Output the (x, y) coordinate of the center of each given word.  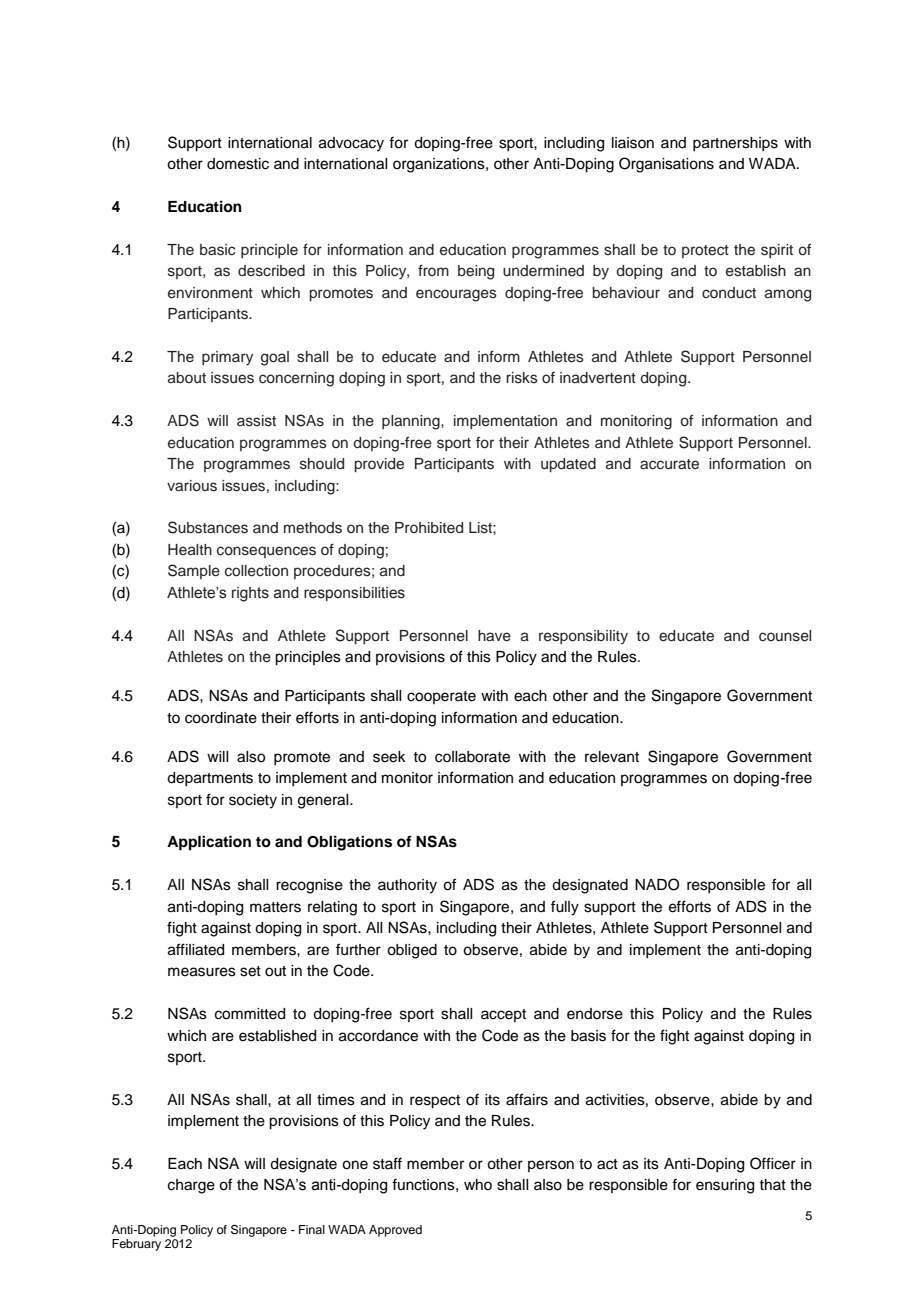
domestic (238, 164)
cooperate (441, 697)
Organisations (666, 165)
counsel (785, 636)
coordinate (221, 718)
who (478, 1184)
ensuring (725, 1186)
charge (191, 1186)
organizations (440, 165)
